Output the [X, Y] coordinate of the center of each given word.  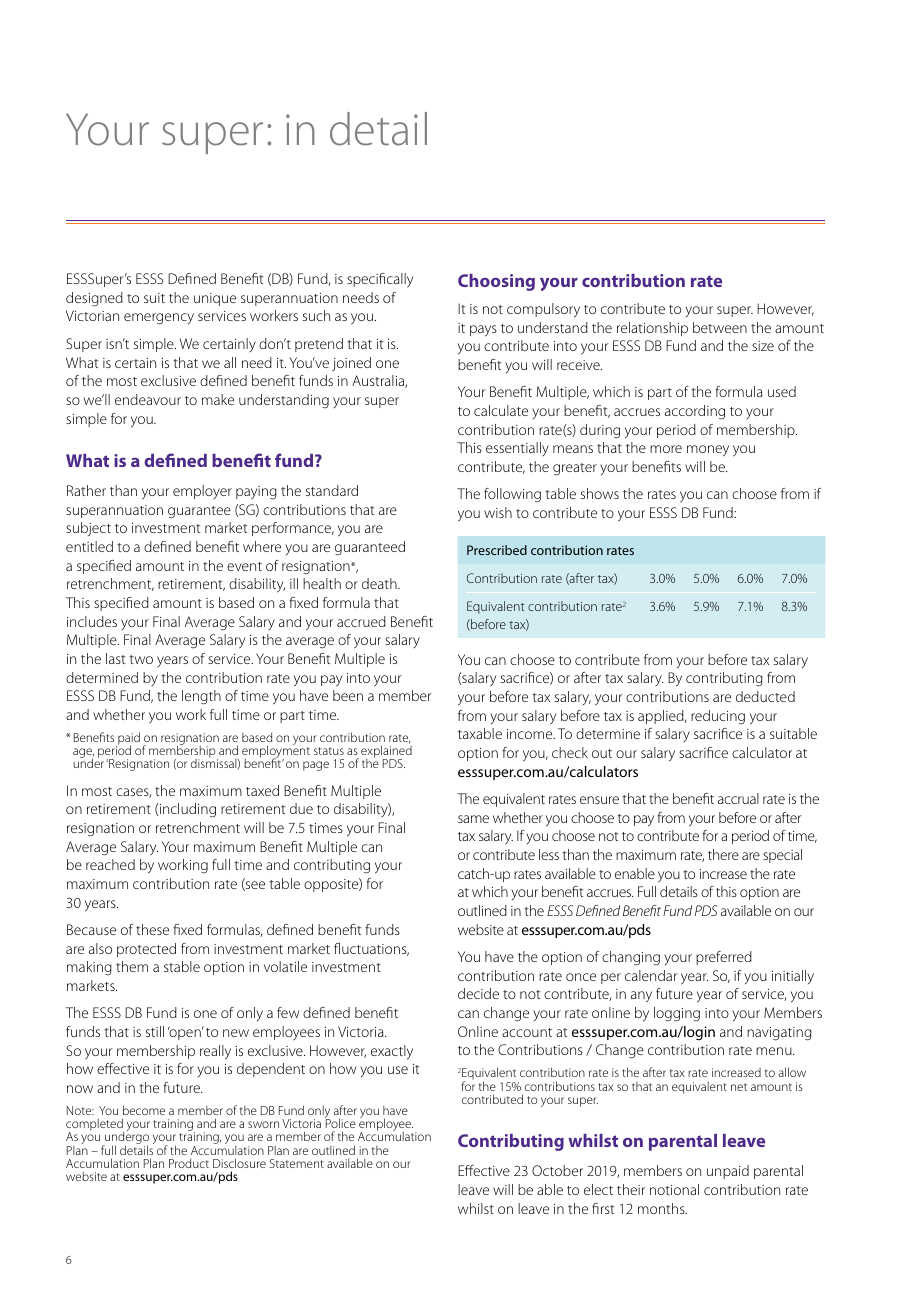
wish [498, 512]
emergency [159, 319]
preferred [724, 958]
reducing [718, 717]
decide [478, 993]
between [720, 327]
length [201, 697]
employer [202, 492]
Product [189, 1163]
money [708, 451]
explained [386, 753]
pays [483, 331]
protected [146, 950]
